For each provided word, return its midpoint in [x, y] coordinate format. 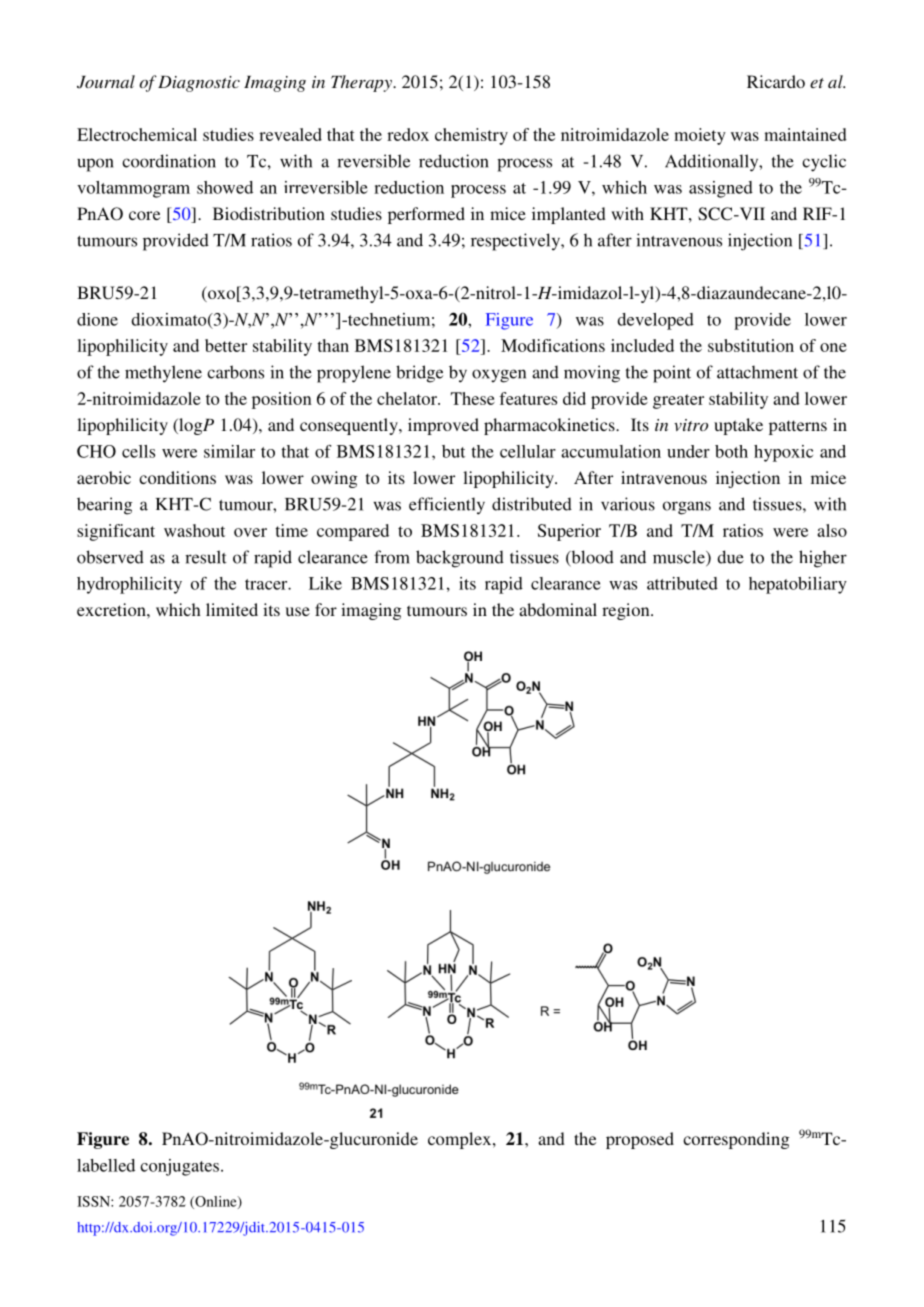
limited [232, 609]
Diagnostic [199, 84]
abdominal [558, 609]
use [297, 611]
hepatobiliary [798, 585]
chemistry [471, 136]
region [627, 611]
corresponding [736, 1140]
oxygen [499, 376]
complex [461, 1140]
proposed [640, 1140]
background [460, 559]
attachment [757, 372]
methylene [163, 374]
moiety [700, 136]
